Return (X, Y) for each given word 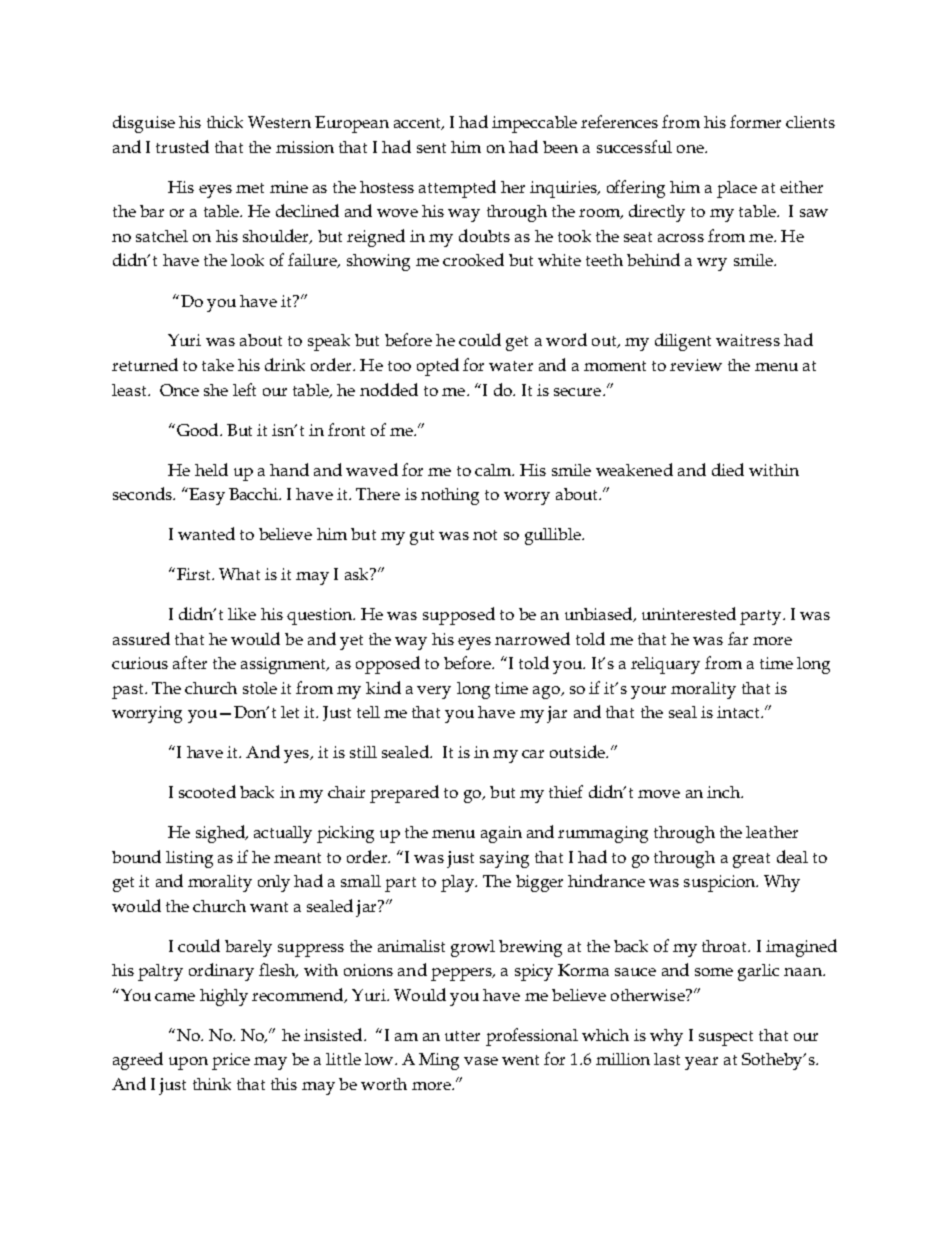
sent (431, 148)
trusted (182, 146)
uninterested (689, 613)
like (242, 614)
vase (481, 1061)
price (231, 1061)
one (691, 149)
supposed (459, 616)
